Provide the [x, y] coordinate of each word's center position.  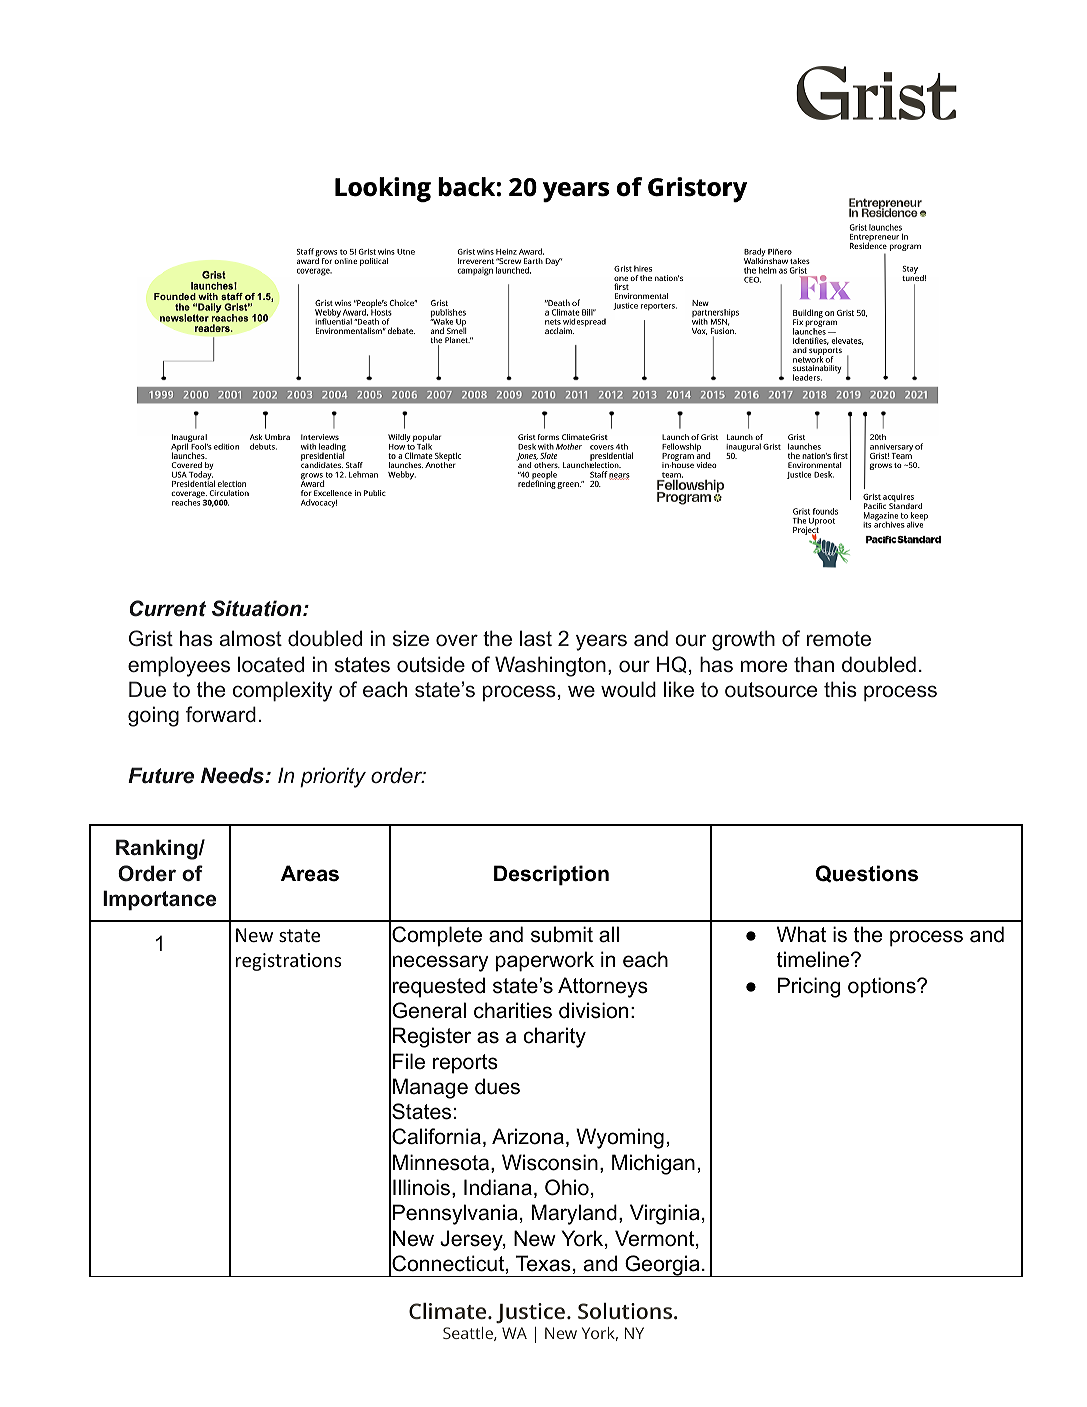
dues [497, 1086]
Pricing [809, 987]
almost [251, 638]
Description [551, 875]
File [409, 1061]
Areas [310, 873]
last [536, 638]
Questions [867, 874]
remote [839, 639]
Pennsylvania [455, 1214]
